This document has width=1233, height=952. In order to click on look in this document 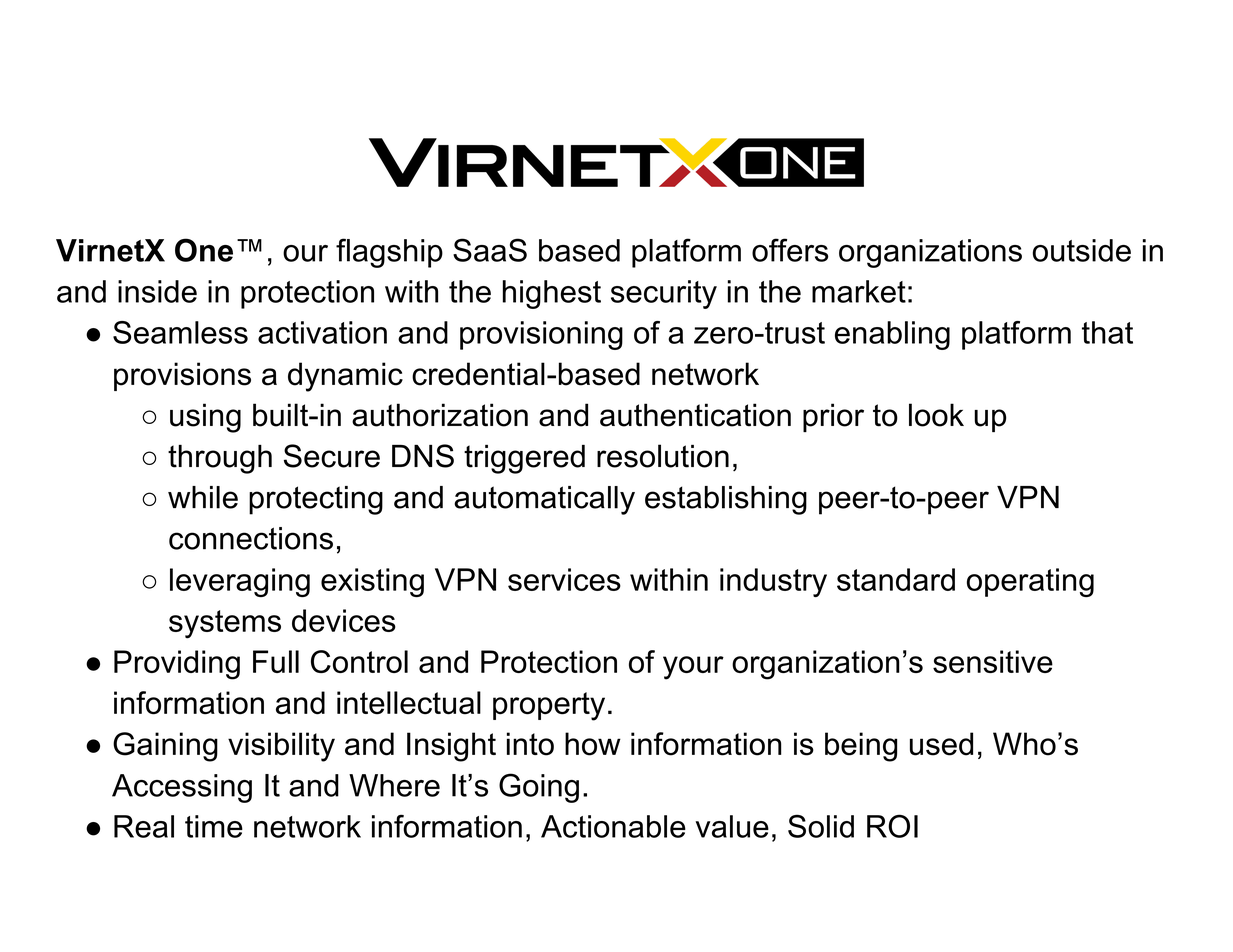, I will do `click(936, 415)`.
